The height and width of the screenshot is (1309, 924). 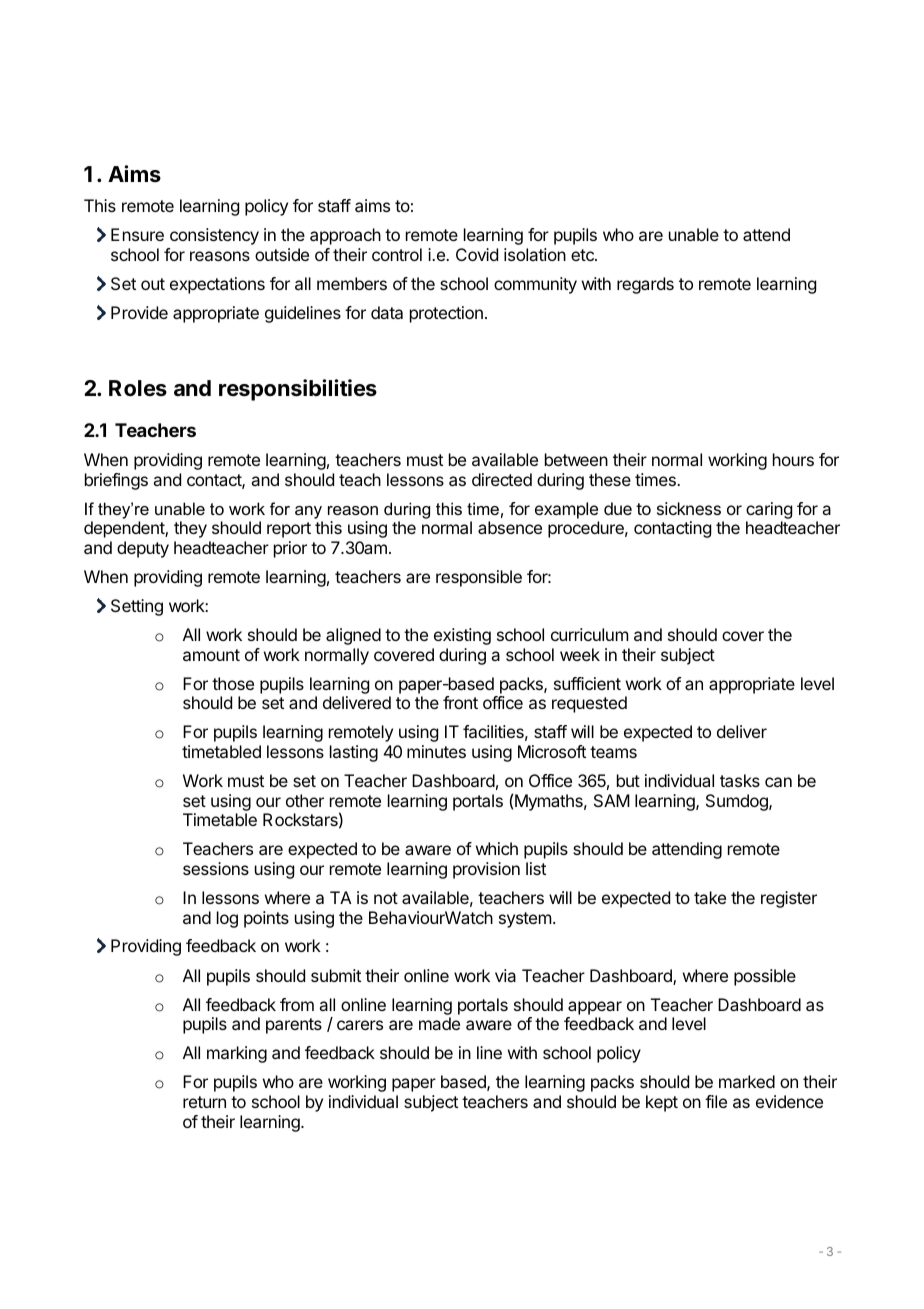 What do you see at coordinates (462, 636) in the screenshot?
I see `existing` at bounding box center [462, 636].
